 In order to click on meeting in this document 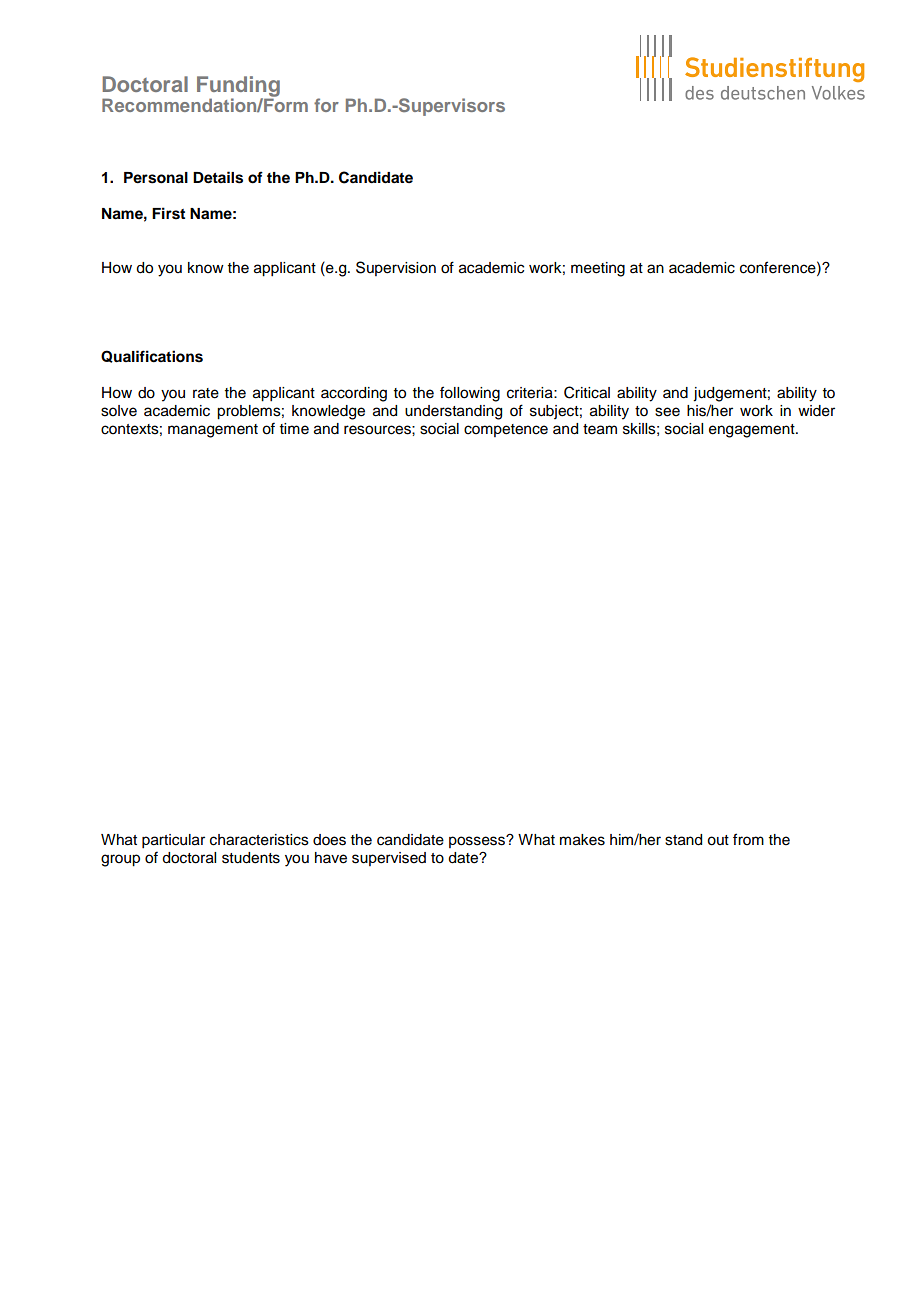, I will do `click(598, 269)`.
